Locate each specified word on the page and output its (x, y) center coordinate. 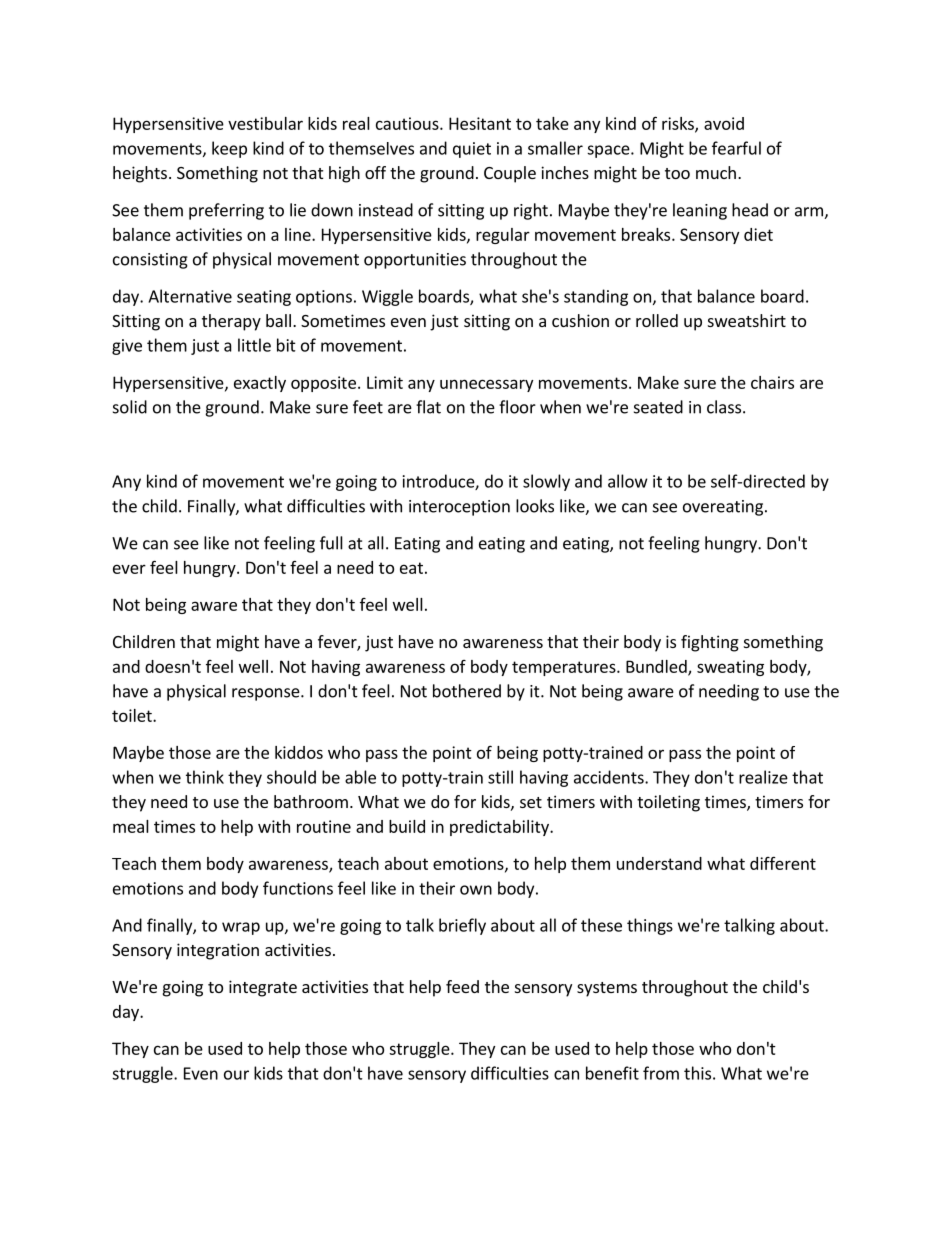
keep (229, 149)
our (236, 1075)
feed (462, 986)
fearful (736, 148)
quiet (472, 150)
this (697, 1073)
